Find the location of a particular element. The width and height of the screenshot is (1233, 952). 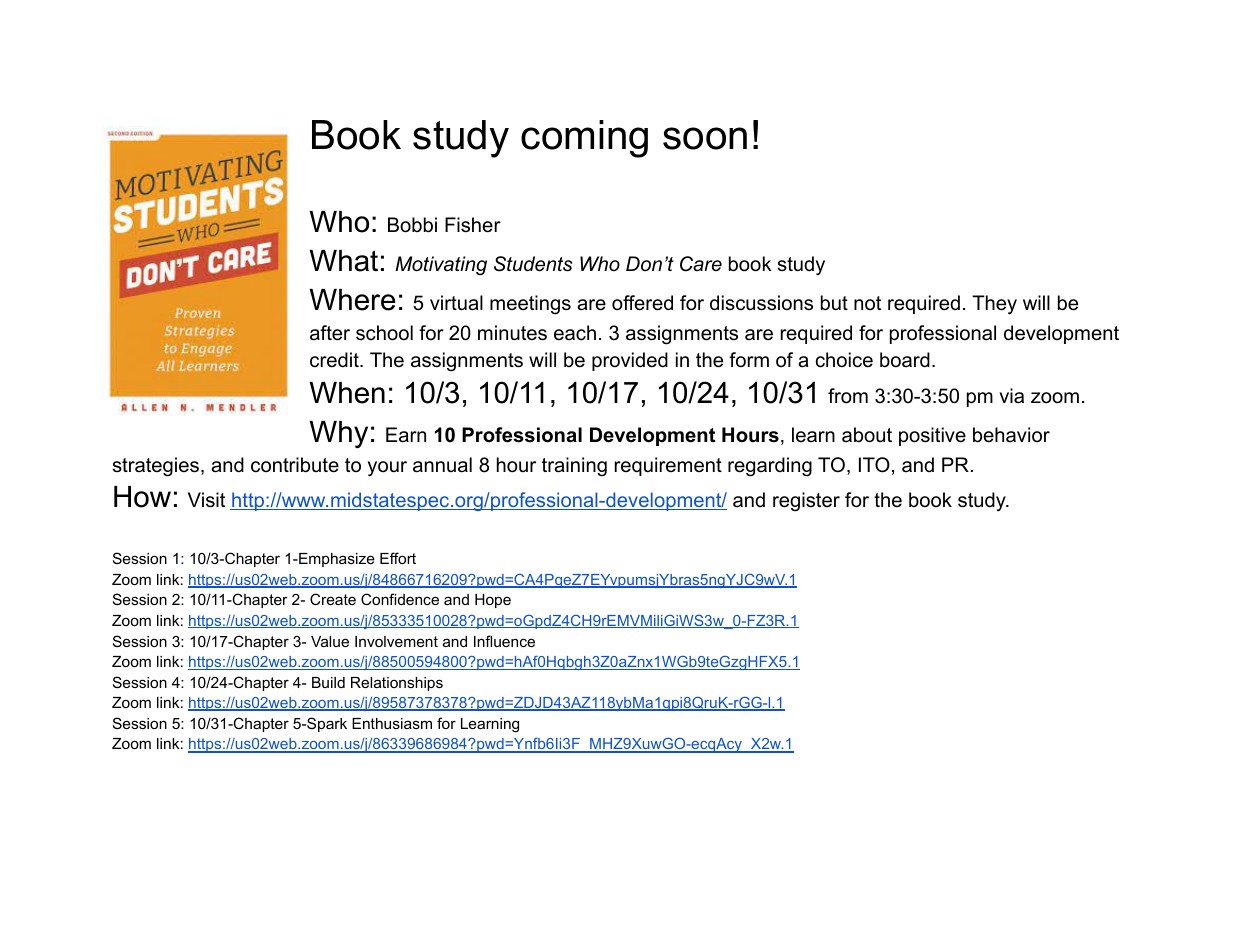

positive is located at coordinates (932, 436).
